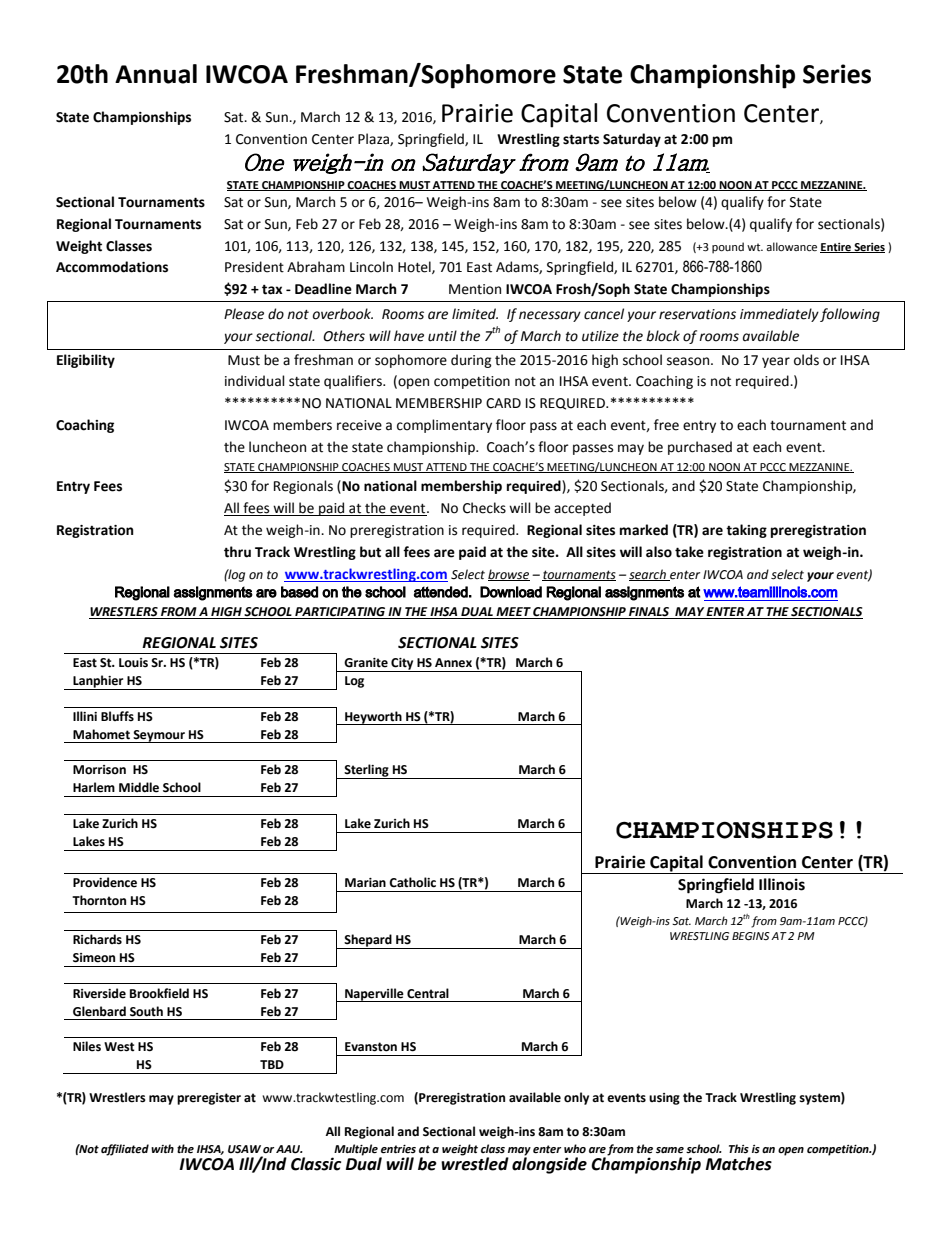 The height and width of the page is (1233, 952). Describe the element at coordinates (156, 74) in the page. I see `Annual` at that location.
